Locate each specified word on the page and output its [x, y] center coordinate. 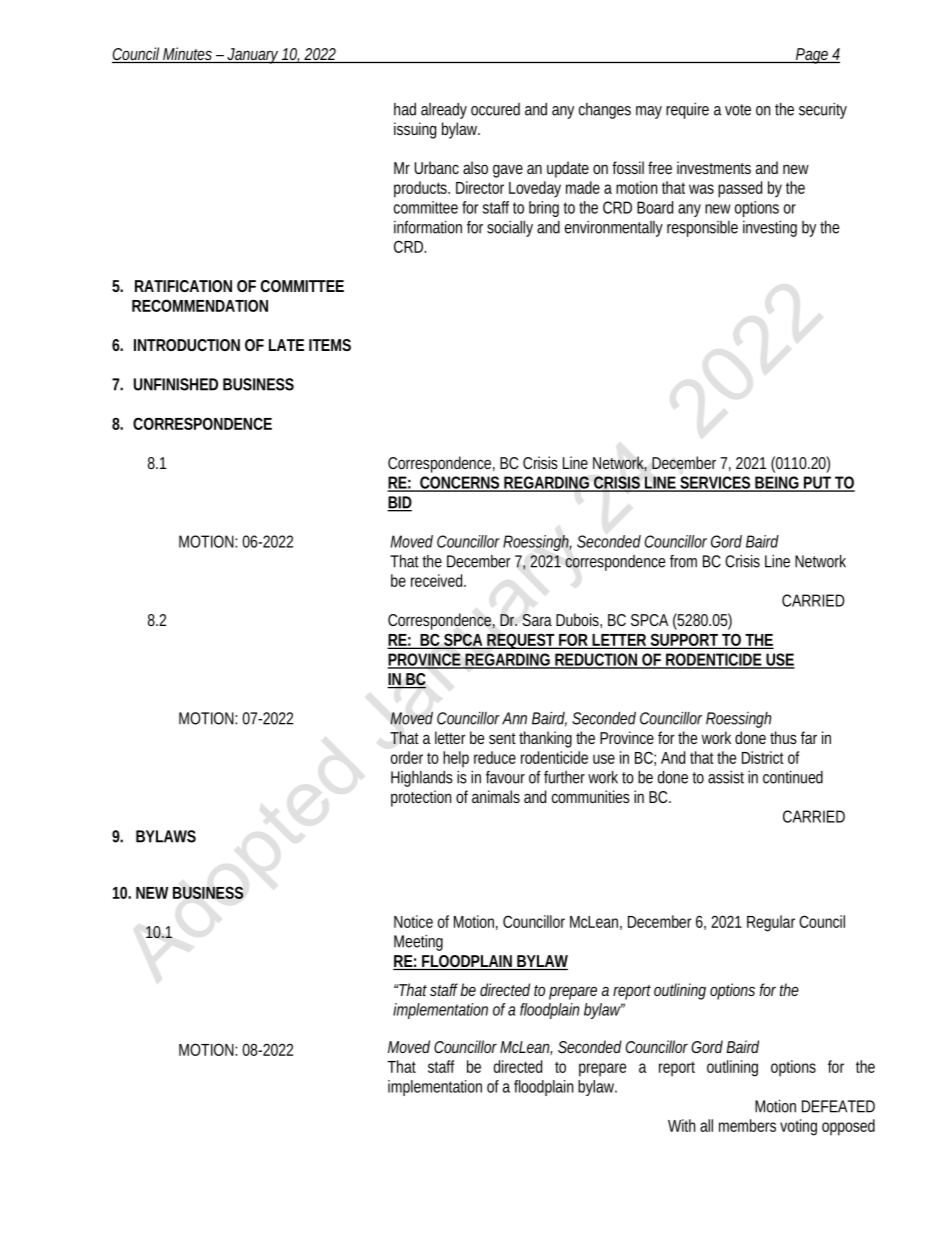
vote [738, 110]
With [681, 1125]
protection [421, 798]
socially [510, 229]
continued [793, 777]
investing [770, 229]
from [683, 561]
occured [495, 109]
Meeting [418, 943]
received [438, 580]
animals [496, 796]
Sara [537, 620]
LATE [286, 345]
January [253, 56]
